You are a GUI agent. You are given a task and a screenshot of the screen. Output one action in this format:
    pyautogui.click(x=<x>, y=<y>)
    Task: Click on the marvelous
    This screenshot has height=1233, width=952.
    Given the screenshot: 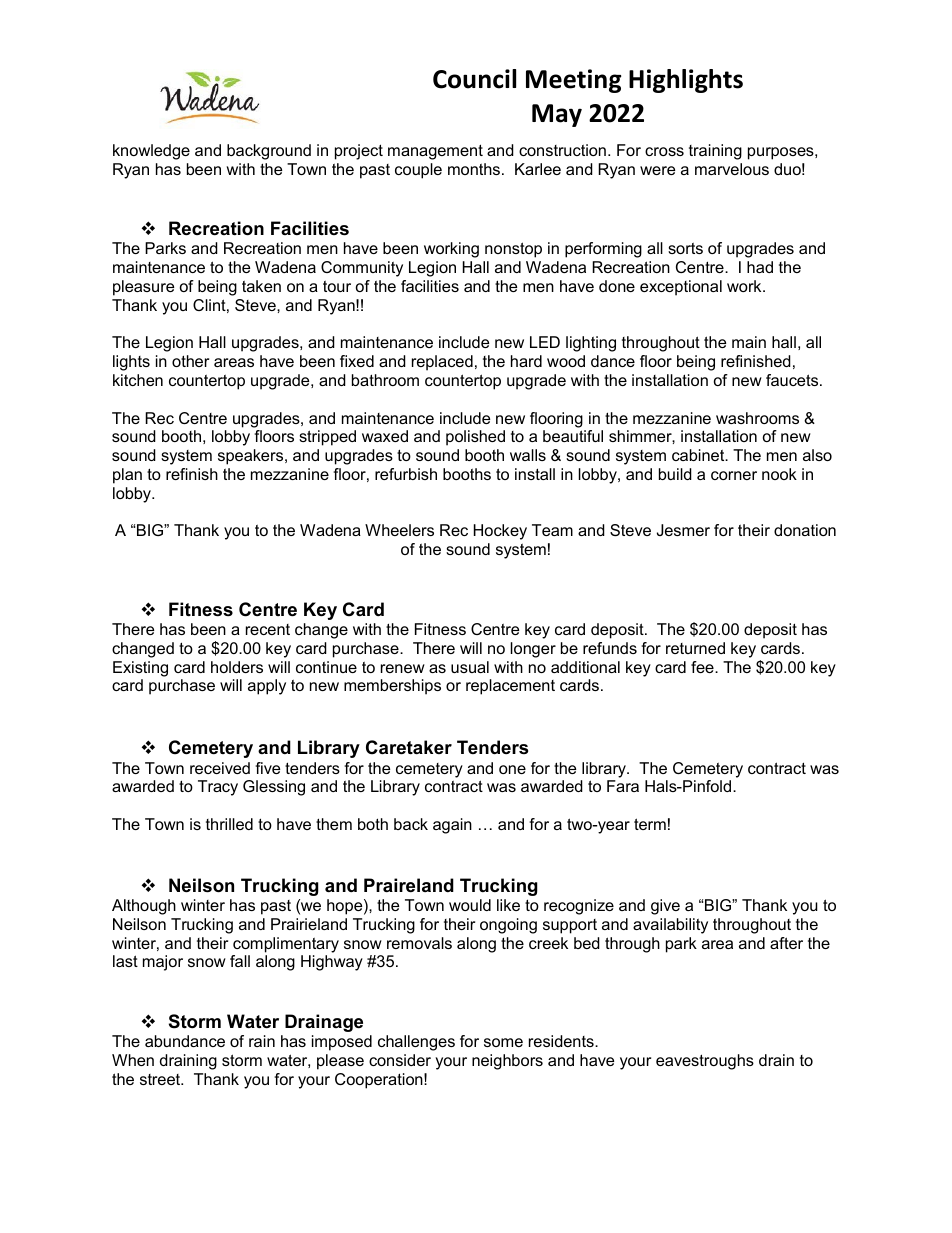 What is the action you would take?
    pyautogui.click(x=732, y=169)
